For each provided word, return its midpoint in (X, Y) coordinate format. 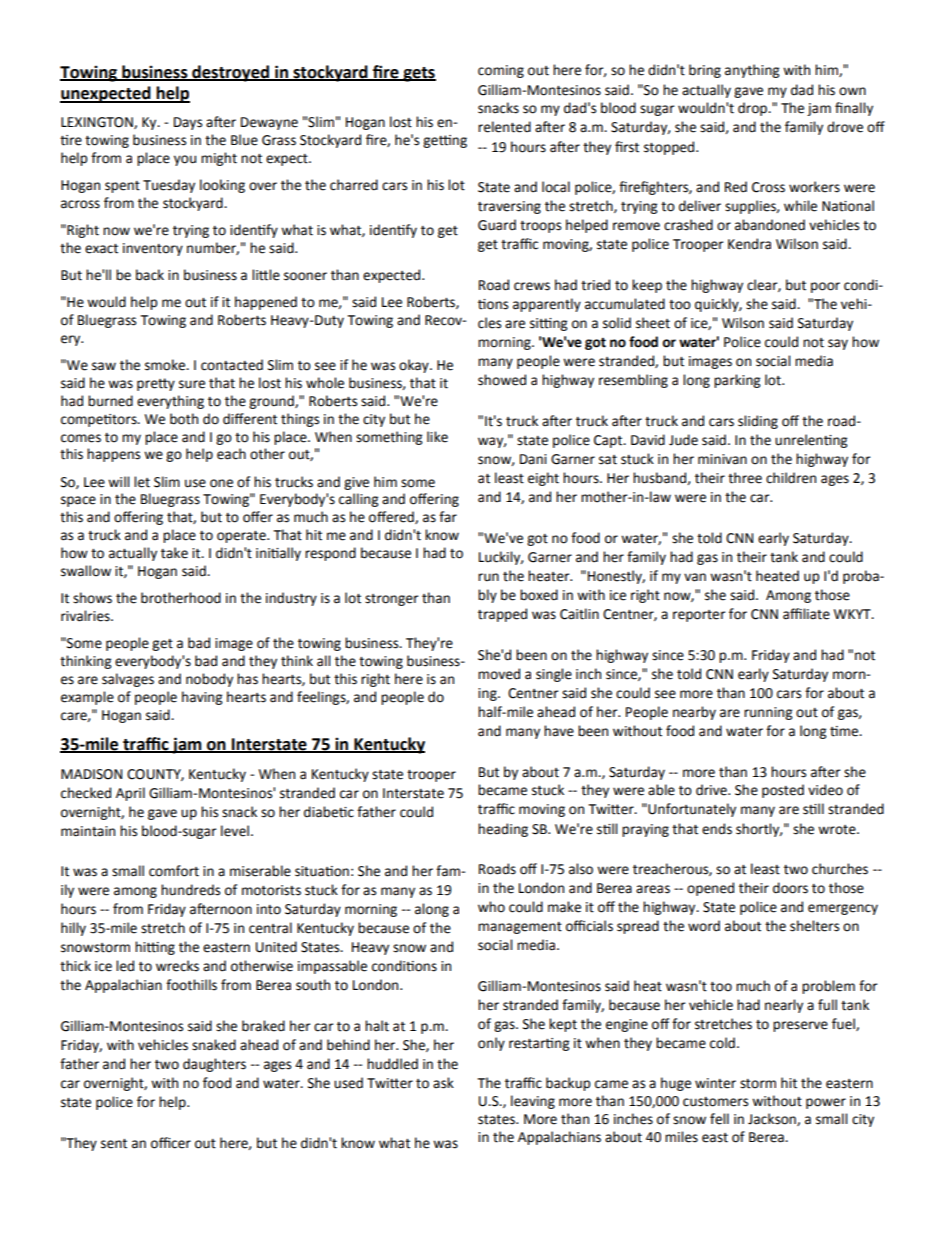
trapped (502, 615)
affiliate (806, 614)
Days (188, 123)
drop (753, 109)
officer (171, 1143)
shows (92, 598)
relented (504, 127)
